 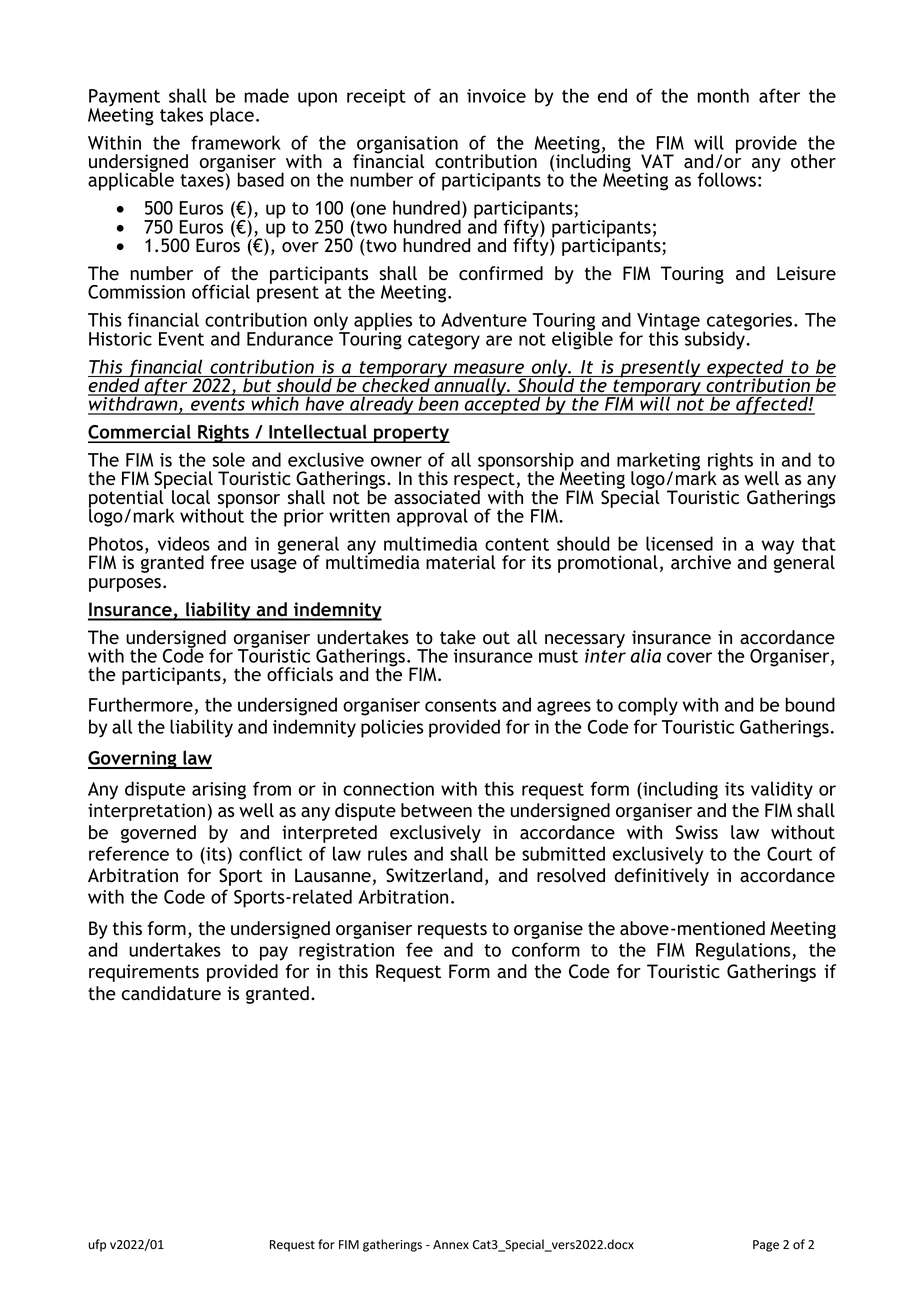 What do you see at coordinates (232, 116) in the image?
I see `place` at bounding box center [232, 116].
